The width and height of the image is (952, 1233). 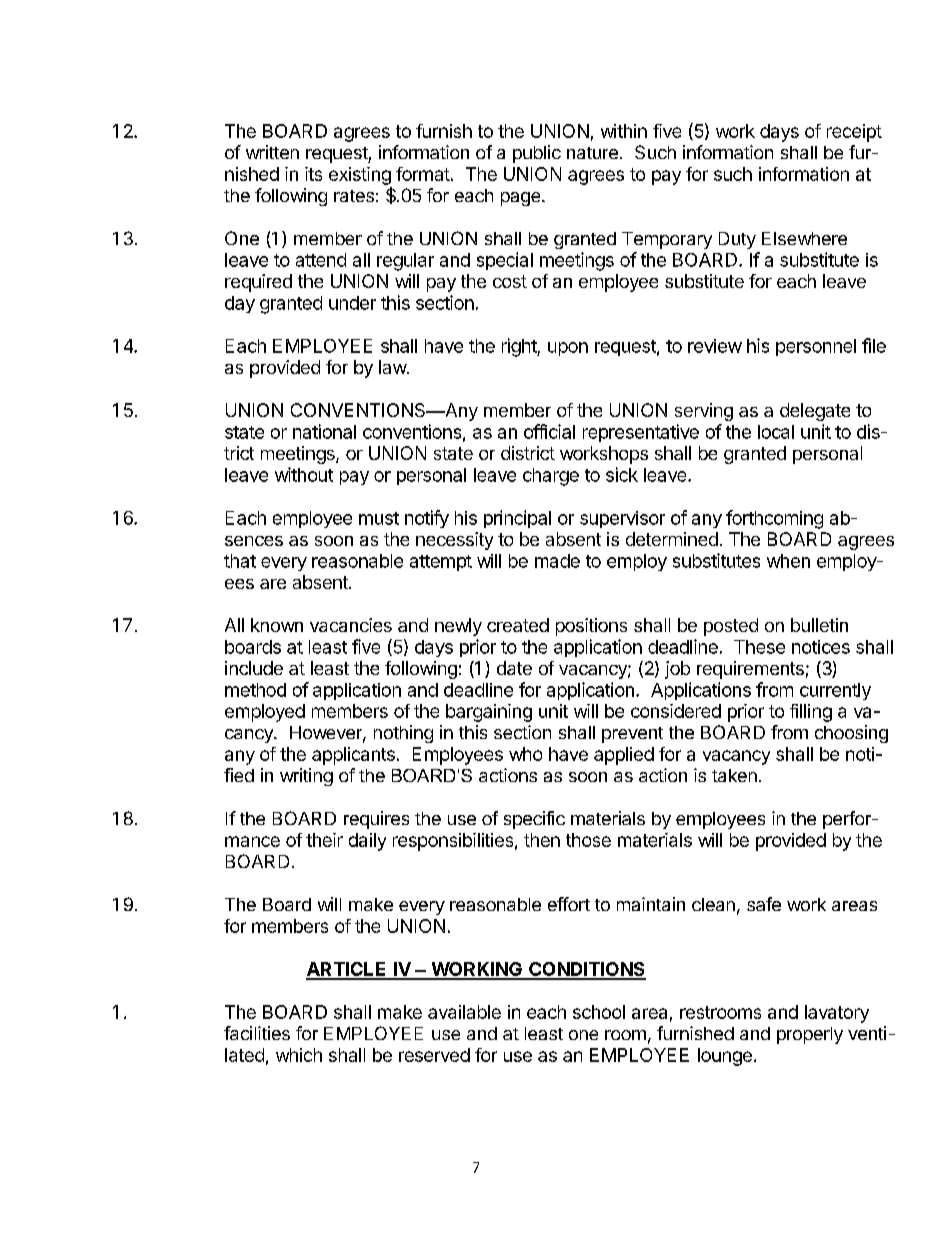 What do you see at coordinates (854, 133) in the image?
I see `receipt` at bounding box center [854, 133].
